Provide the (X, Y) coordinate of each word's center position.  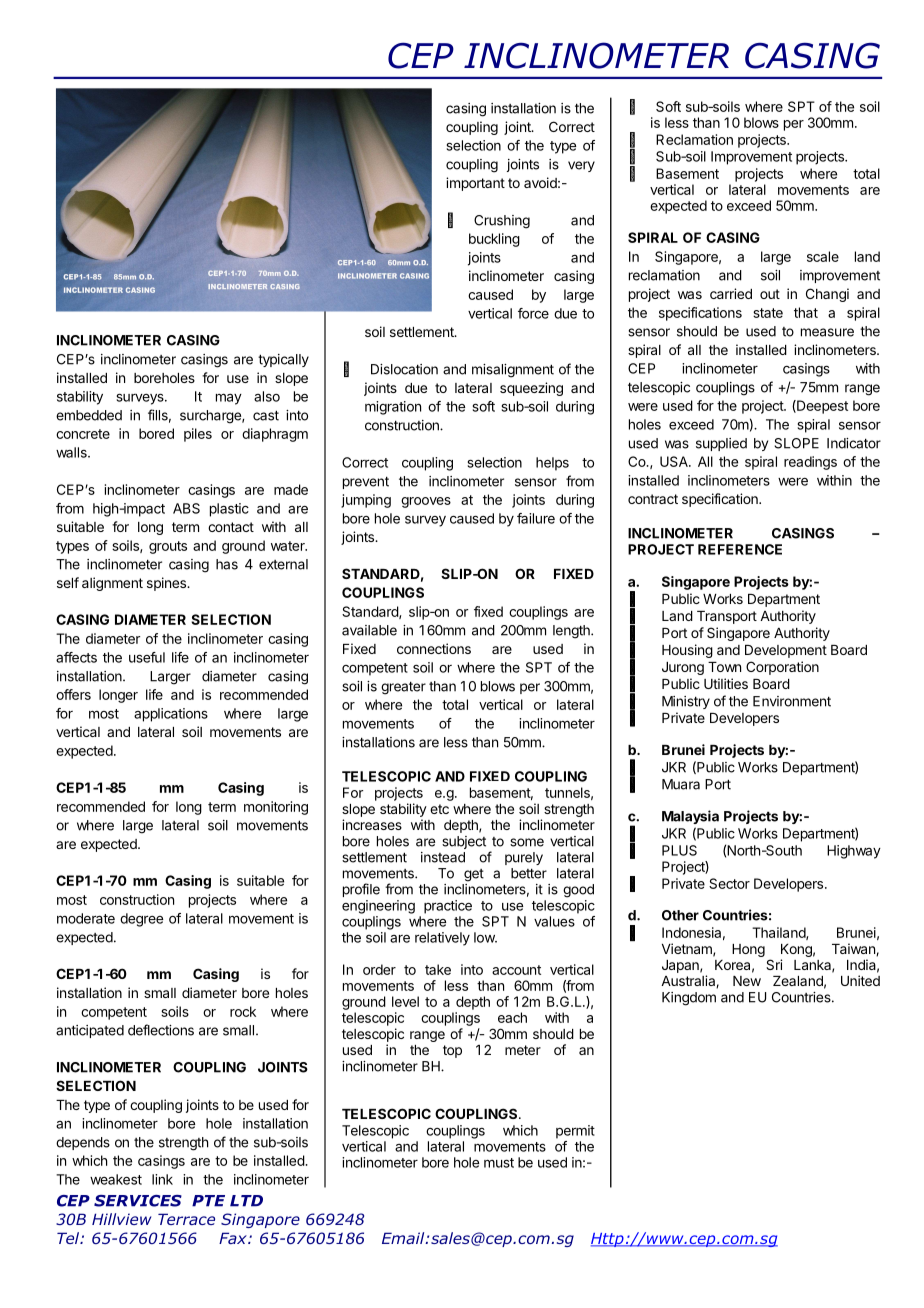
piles (198, 435)
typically (283, 360)
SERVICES (138, 1201)
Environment (792, 701)
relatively (442, 939)
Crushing (502, 222)
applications (171, 715)
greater (403, 688)
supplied (721, 444)
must (499, 1163)
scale (823, 256)
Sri (774, 964)
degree (141, 920)
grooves (426, 502)
